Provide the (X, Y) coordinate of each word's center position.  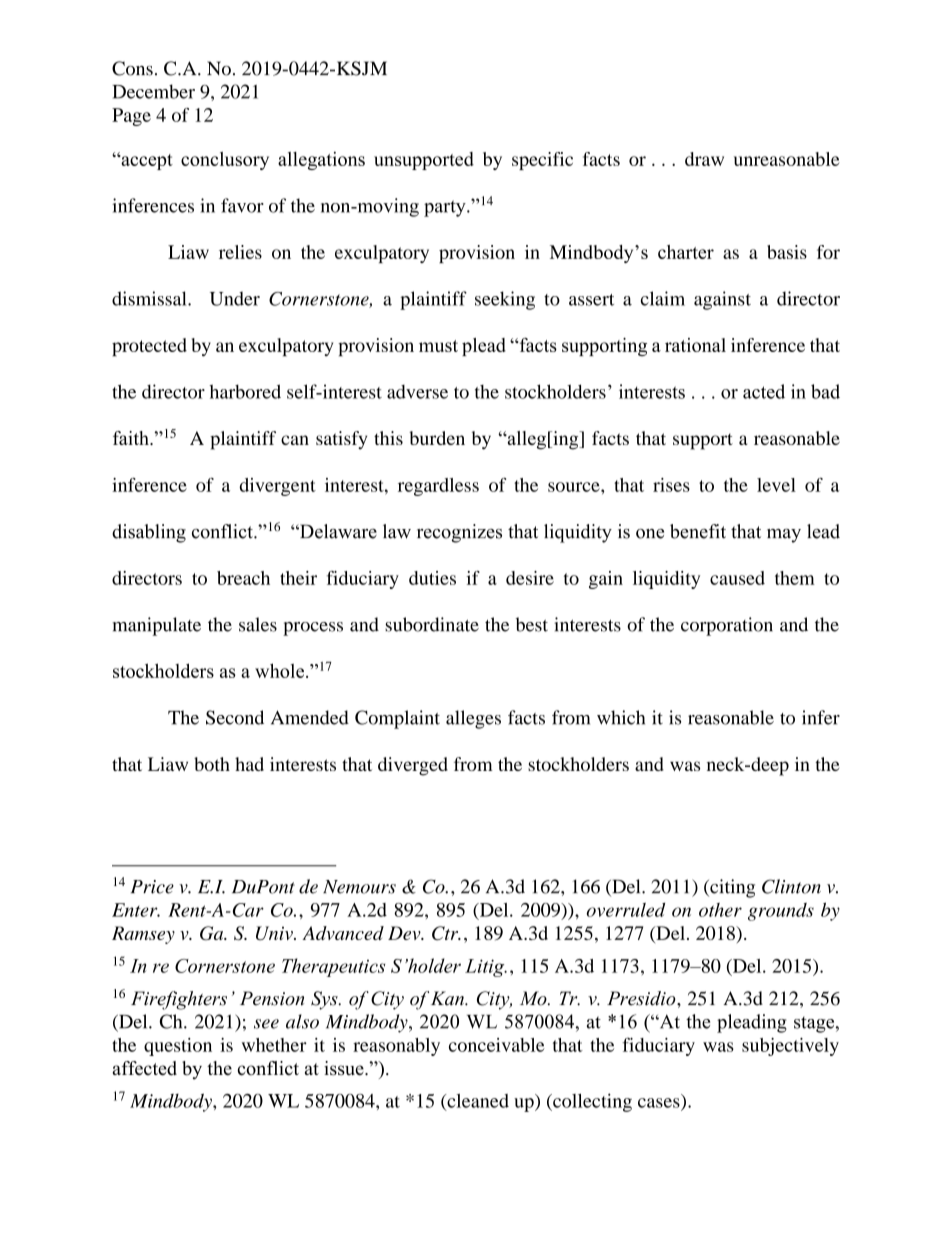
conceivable (497, 1045)
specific (542, 161)
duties (432, 578)
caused (737, 578)
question (178, 1047)
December (153, 91)
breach (243, 578)
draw (704, 159)
